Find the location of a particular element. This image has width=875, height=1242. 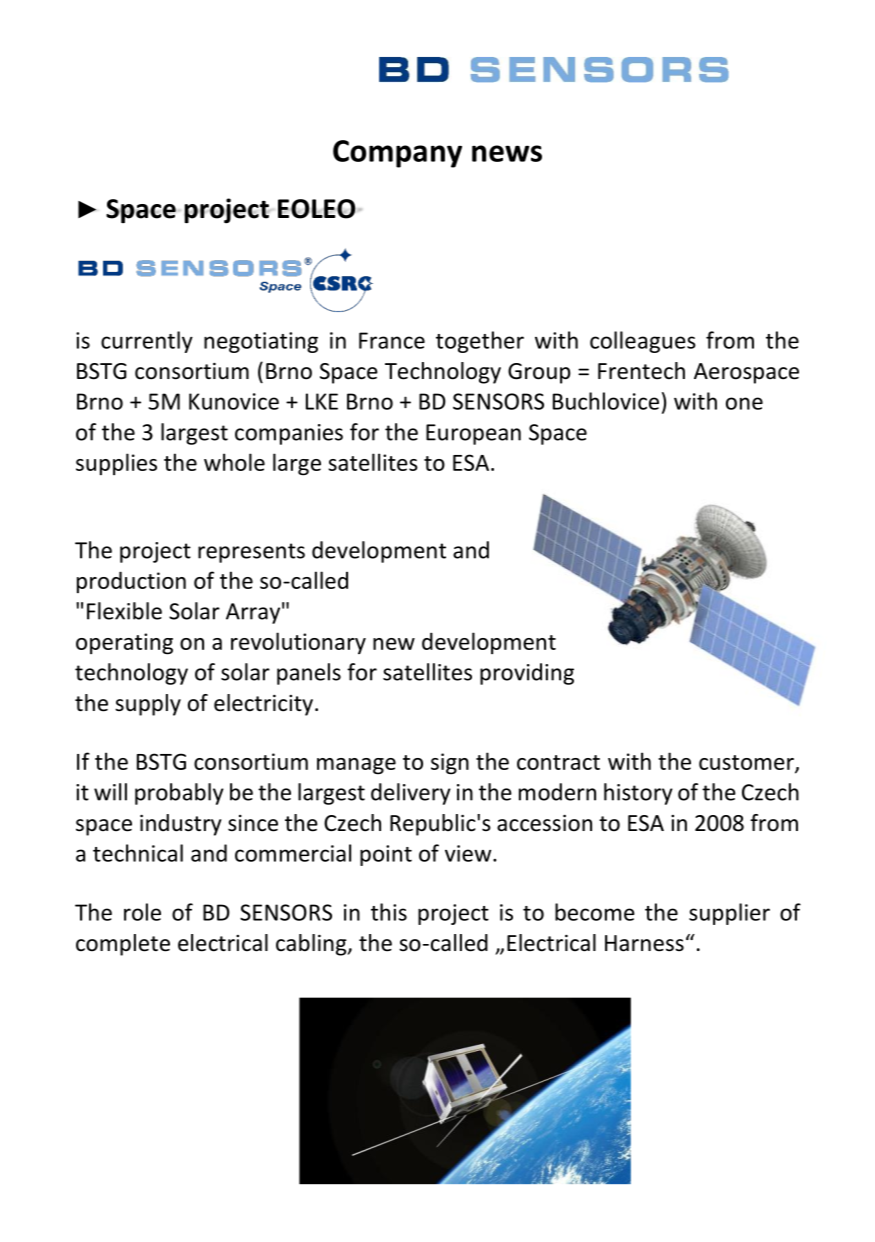

supply is located at coordinates (148, 705).
